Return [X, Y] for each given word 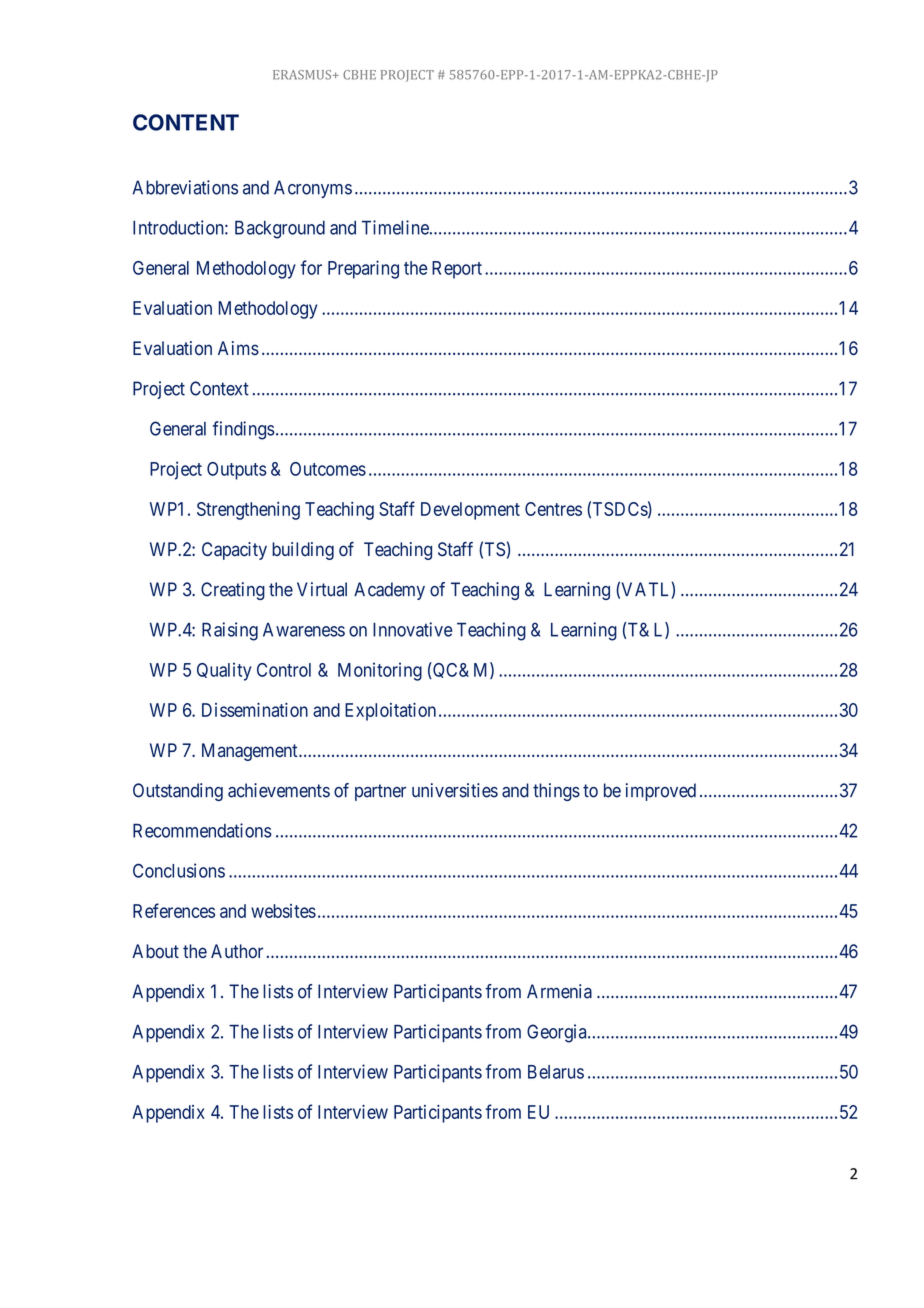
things [556, 792]
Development [470, 511]
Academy [389, 591]
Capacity [234, 551]
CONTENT [186, 122]
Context [219, 388]
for [311, 267]
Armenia [559, 991]
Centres [553, 509]
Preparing [363, 269]
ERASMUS [303, 75]
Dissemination [255, 710]
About [155, 951]
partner [380, 792]
